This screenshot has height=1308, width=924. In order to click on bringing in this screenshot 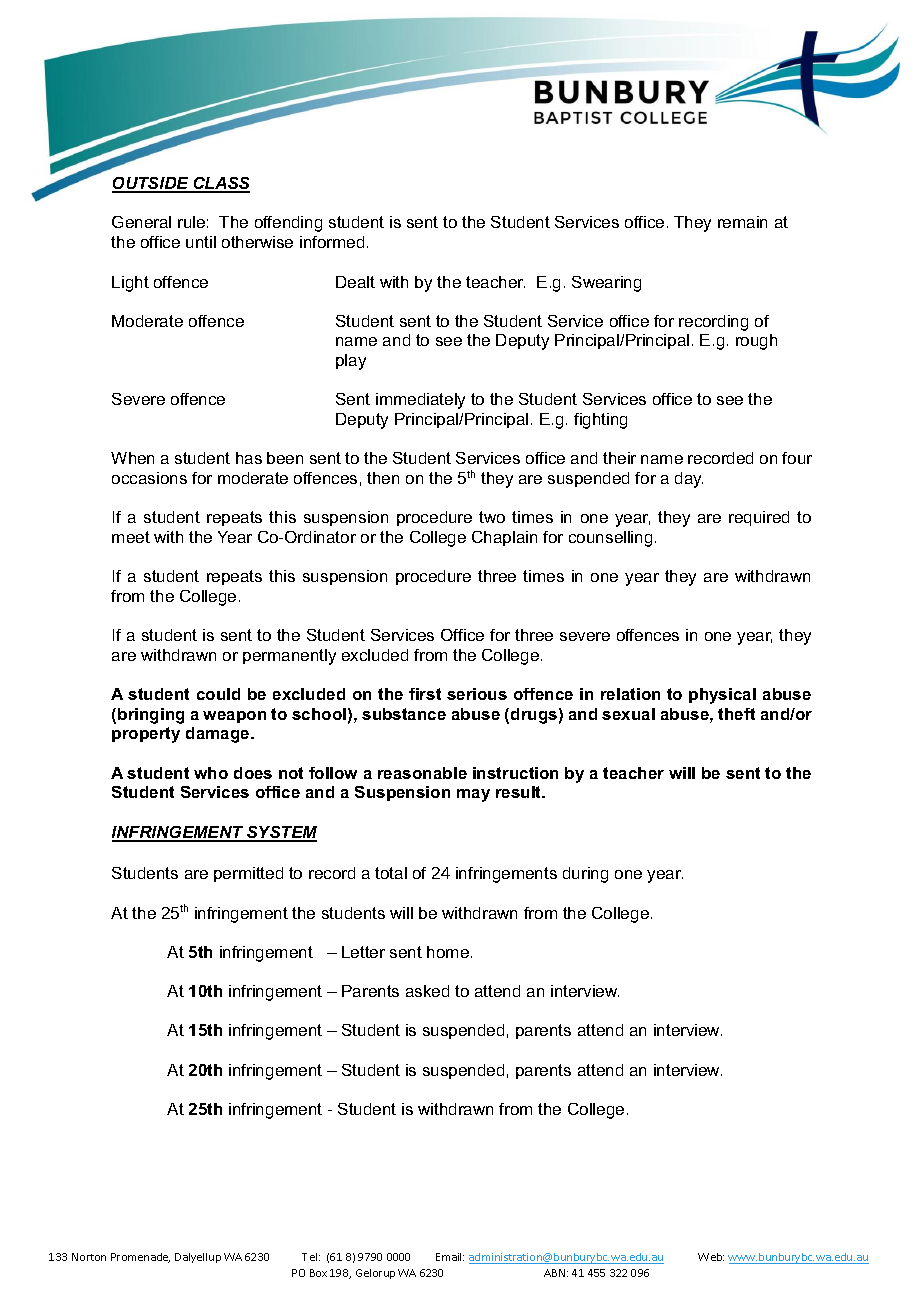, I will do `click(151, 716)`.
